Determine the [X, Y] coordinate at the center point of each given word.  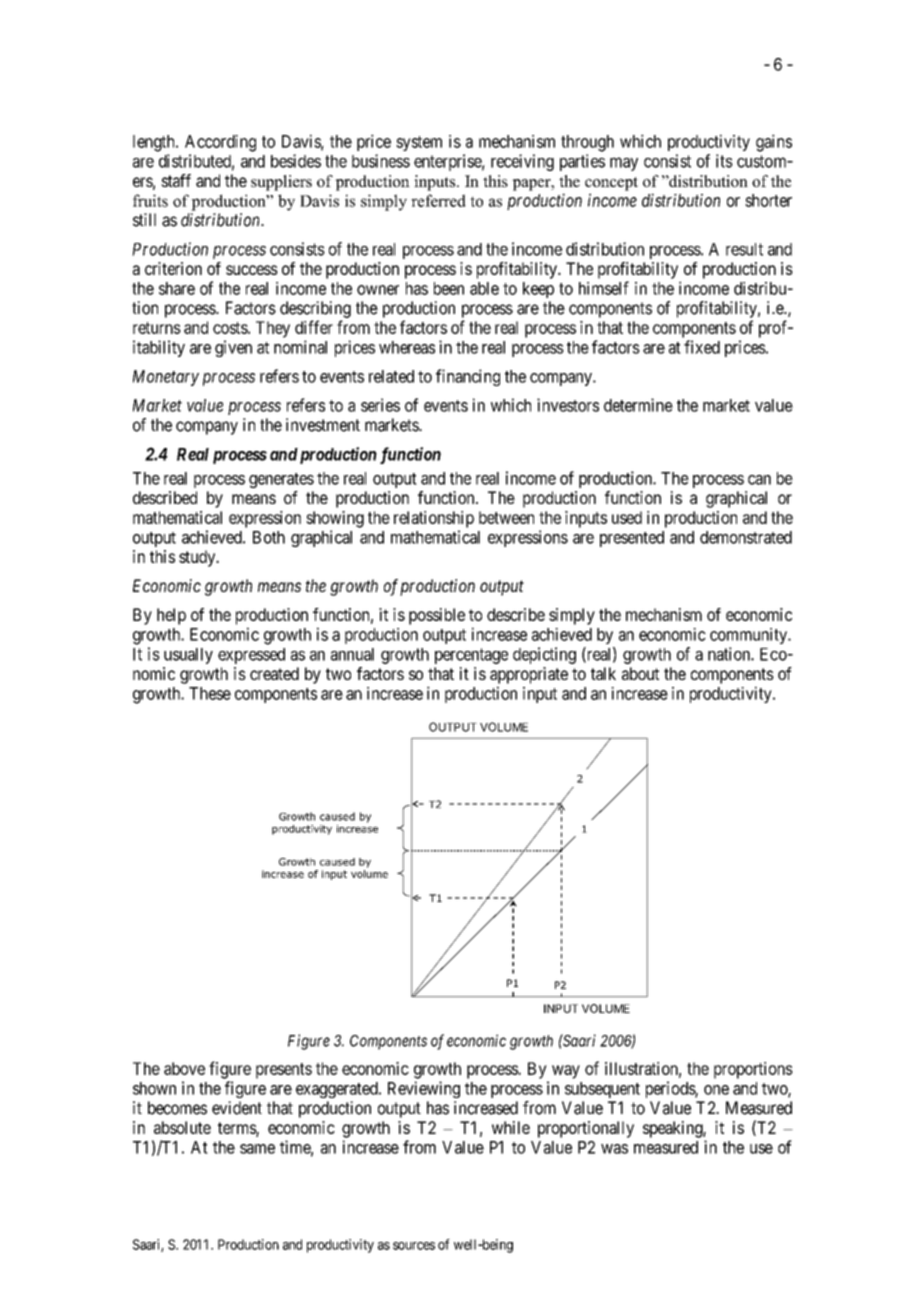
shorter [768, 200]
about [640, 673]
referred [438, 200]
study [198, 558]
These [210, 693]
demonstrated [746, 537]
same [257, 1149]
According [220, 143]
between [506, 517]
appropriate [529, 675]
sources [414, 1246]
